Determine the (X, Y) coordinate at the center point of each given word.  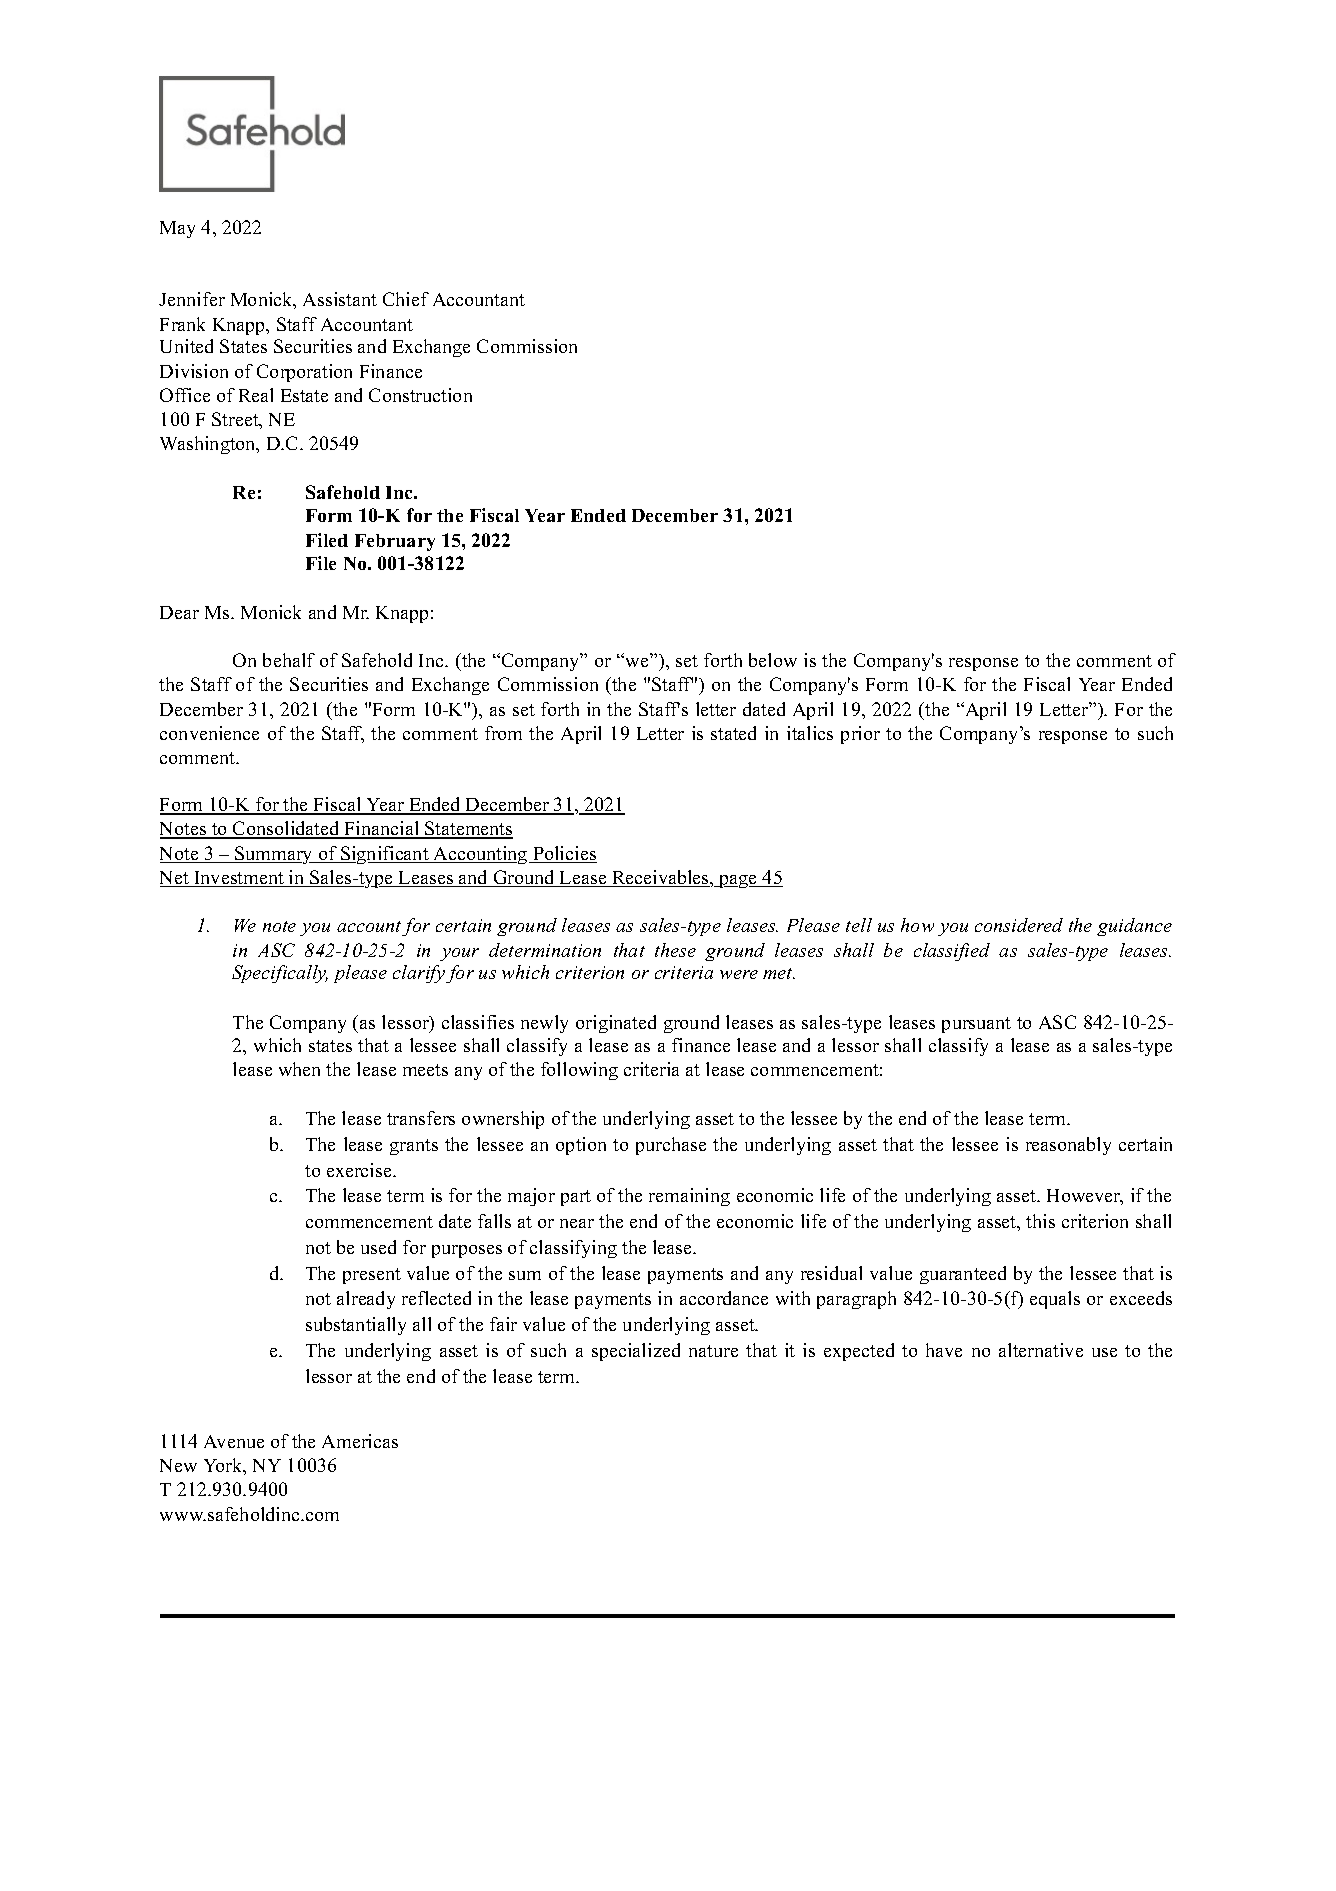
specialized (636, 1352)
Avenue (234, 1441)
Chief (406, 299)
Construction (420, 395)
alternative (1041, 1350)
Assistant (340, 299)
